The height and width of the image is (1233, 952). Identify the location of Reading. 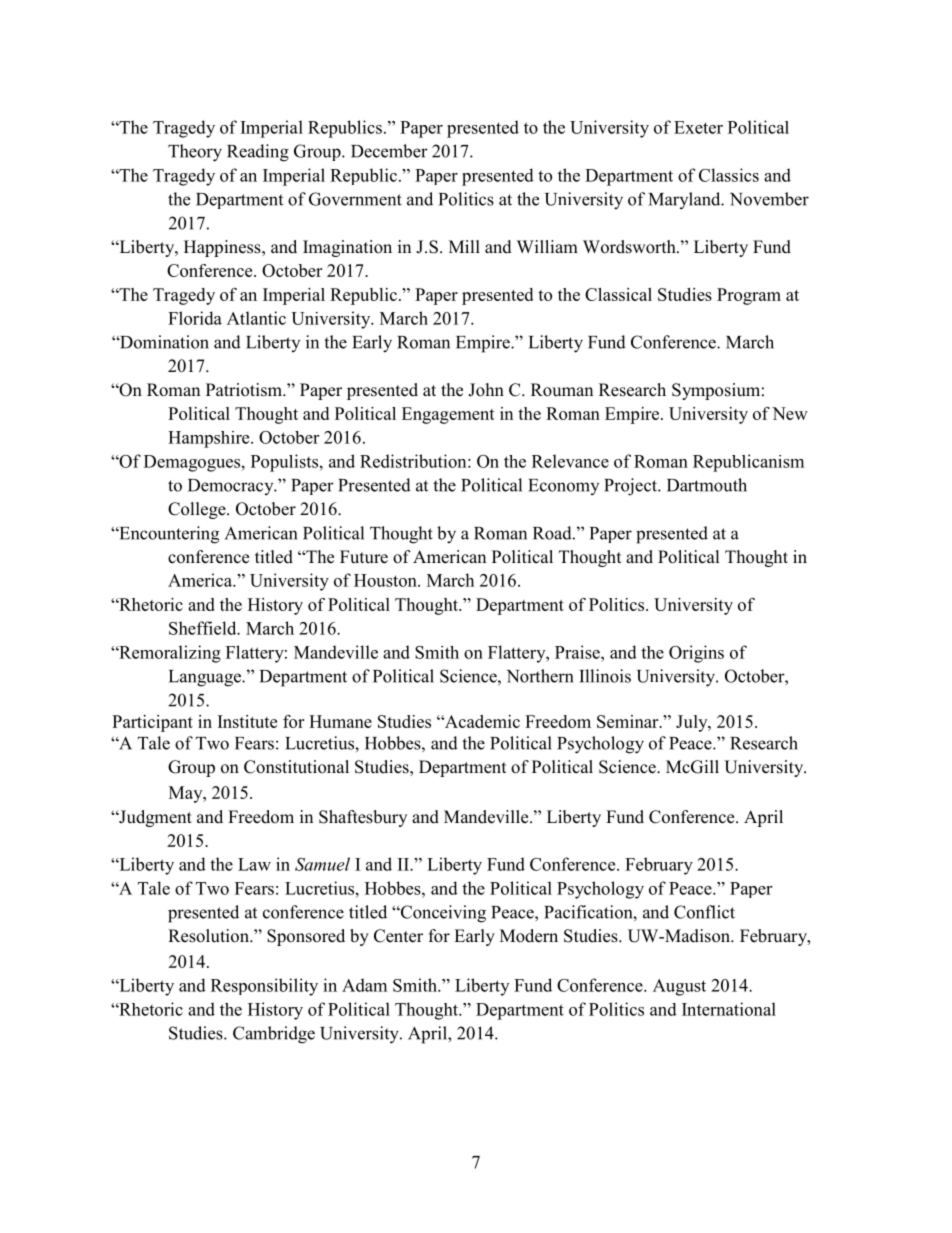
(258, 153).
